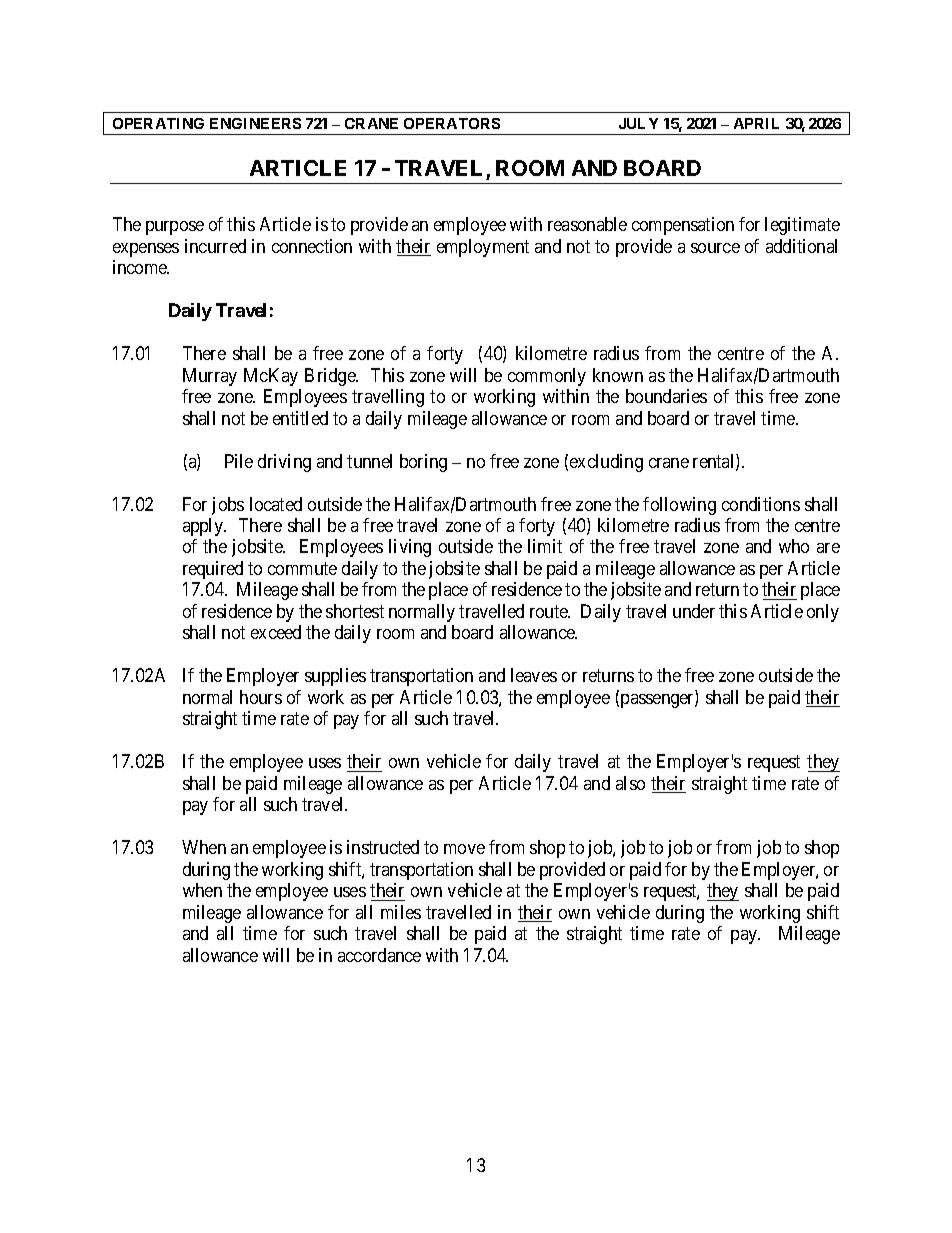  Describe the element at coordinates (545, 546) in the screenshot. I see `limit` at that location.
